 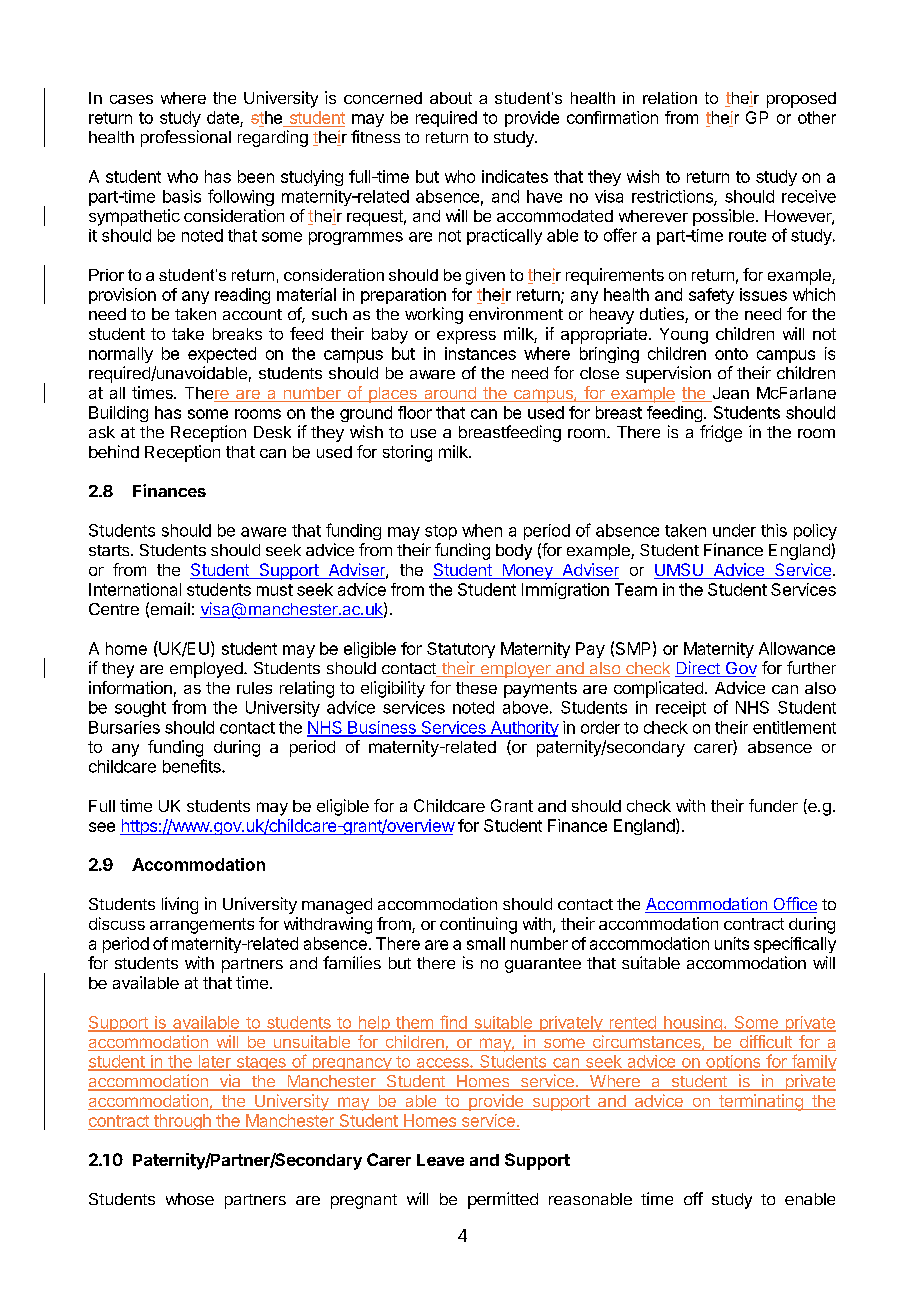 What do you see at coordinates (190, 1199) in the document?
I see `whose` at bounding box center [190, 1199].
